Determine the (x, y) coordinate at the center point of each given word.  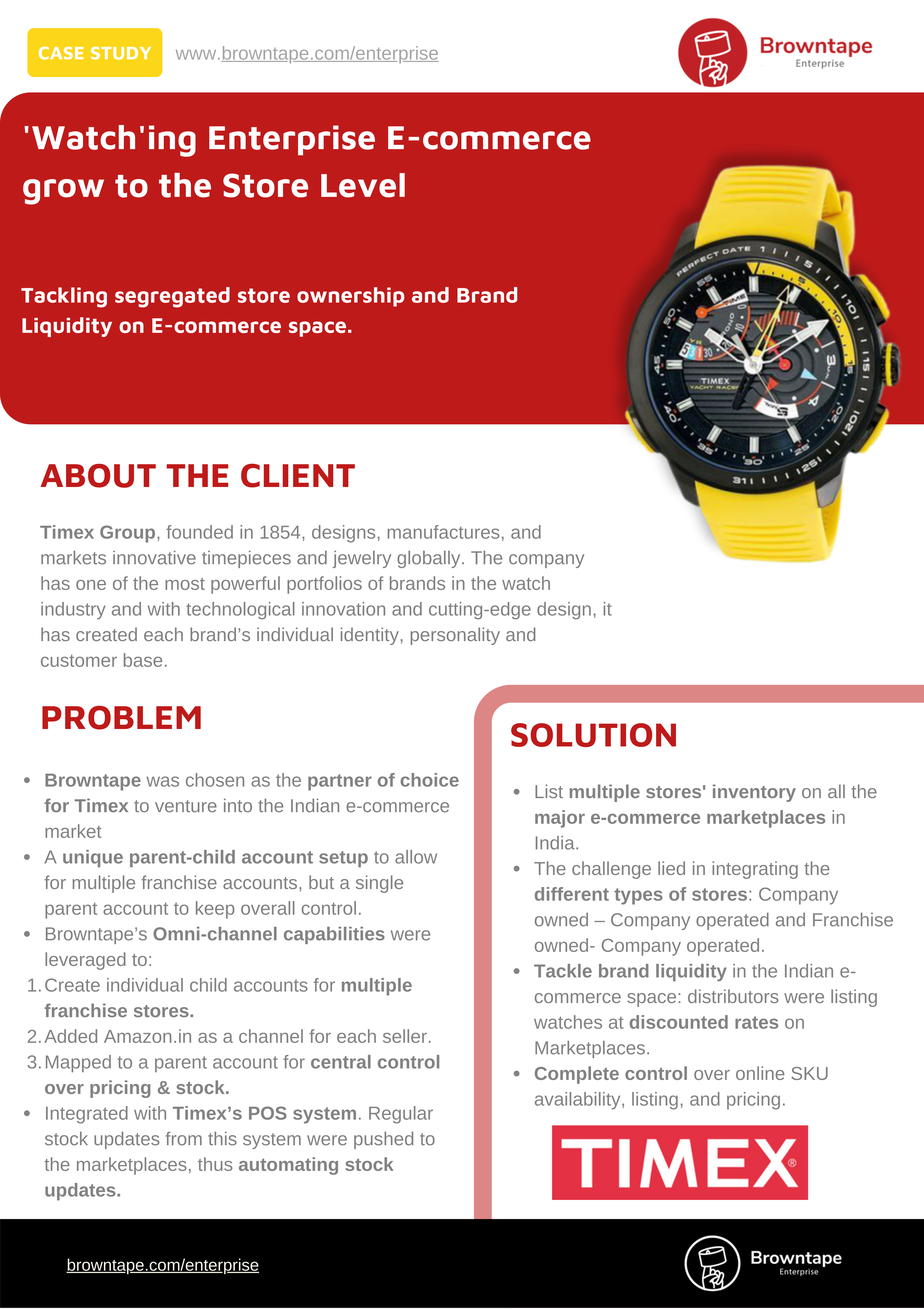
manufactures (443, 532)
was (162, 781)
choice (429, 780)
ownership (351, 297)
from (184, 1139)
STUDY (121, 53)
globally (430, 559)
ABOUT (98, 476)
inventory (754, 793)
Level (363, 185)
